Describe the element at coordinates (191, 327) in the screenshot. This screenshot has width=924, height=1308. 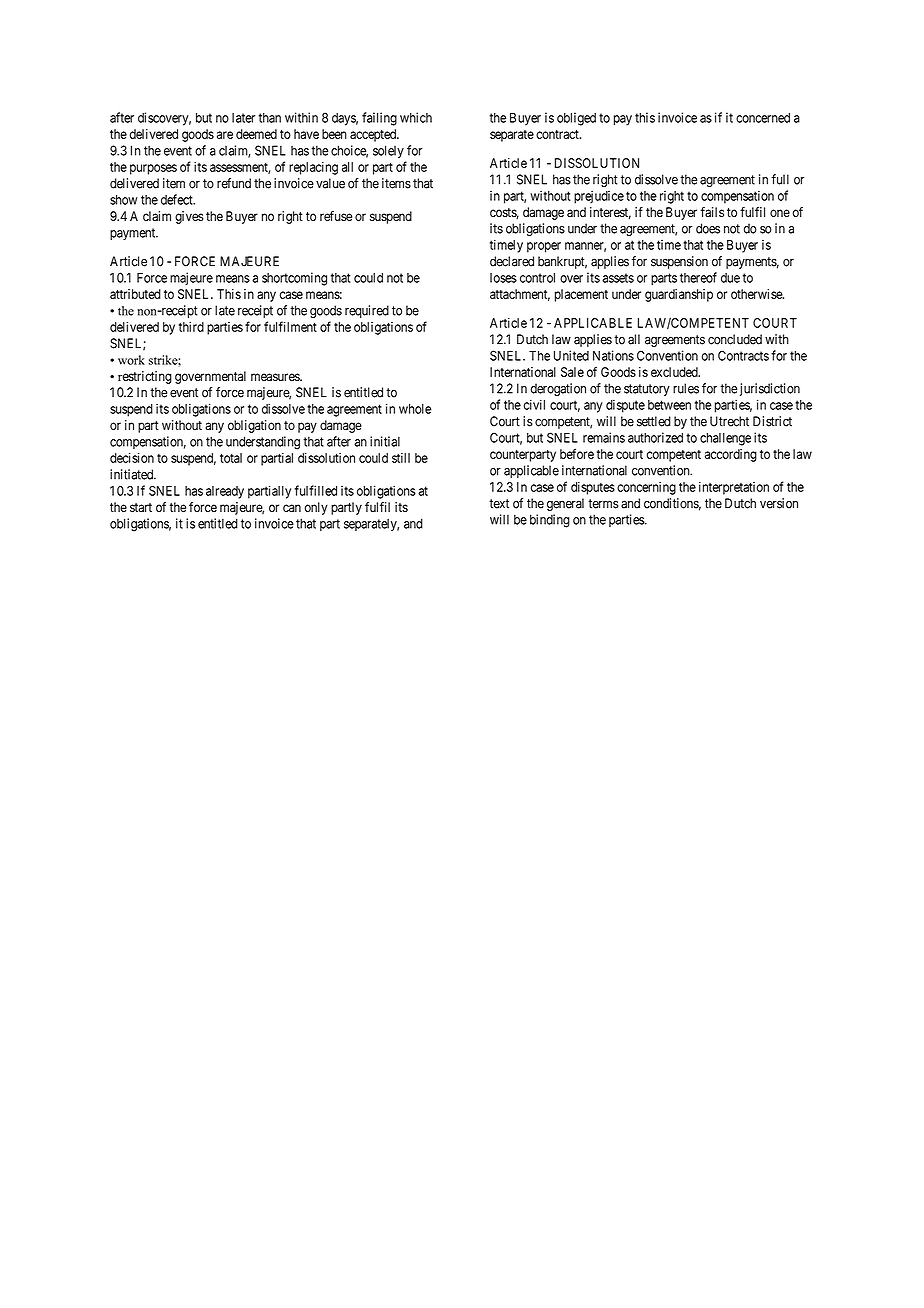
I see `third` at that location.
